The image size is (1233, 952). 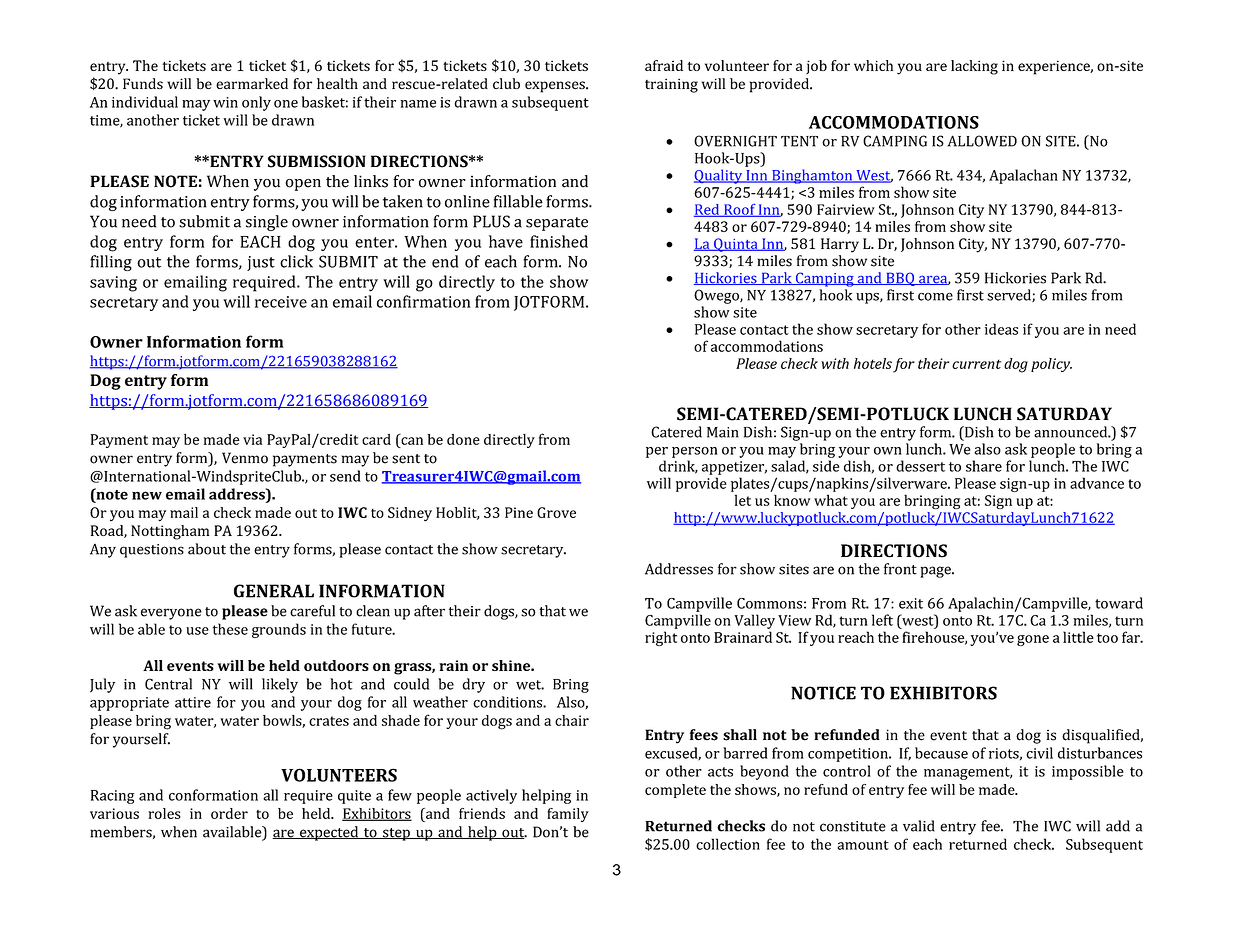 What do you see at coordinates (168, 684) in the document?
I see `Central` at bounding box center [168, 684].
